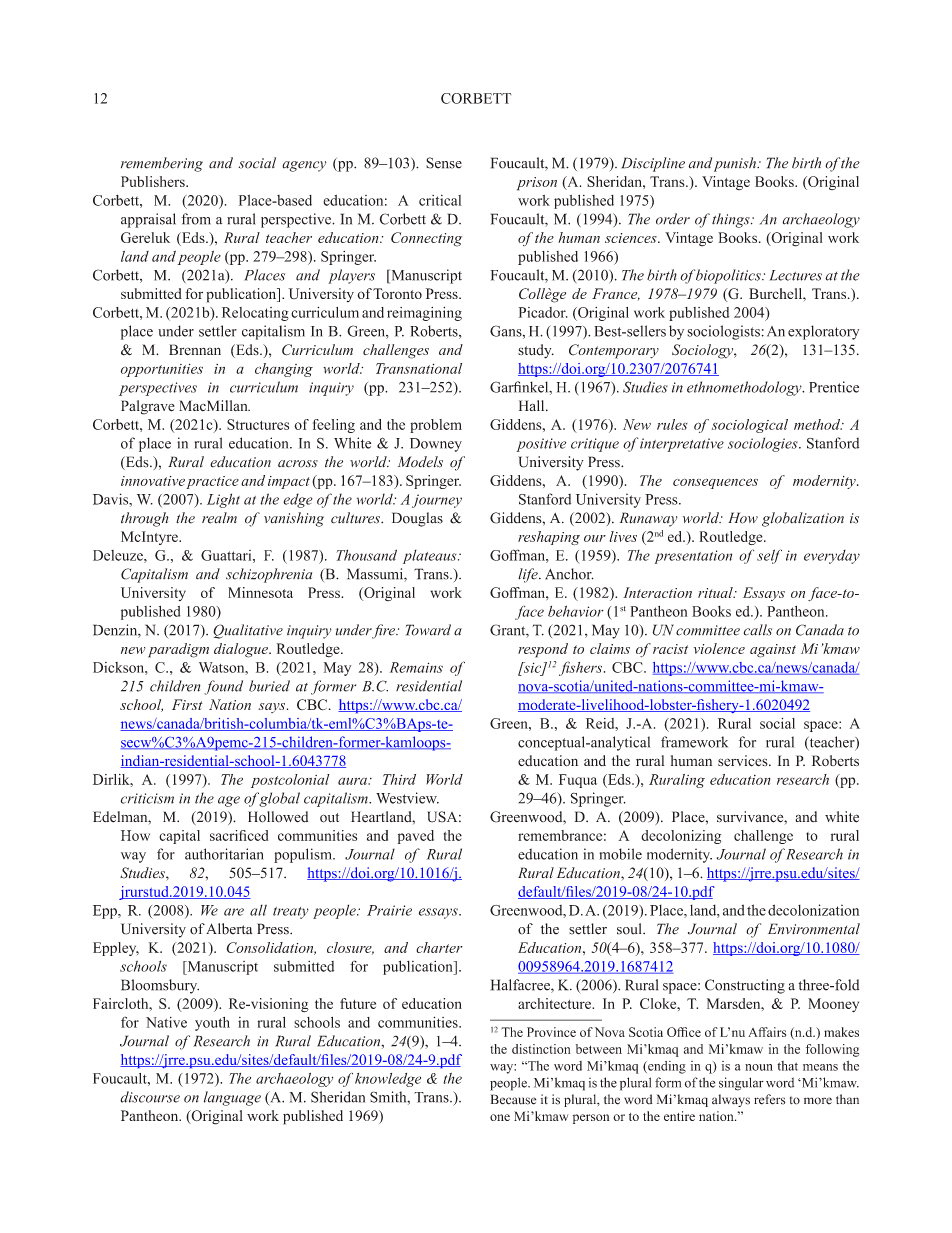 This screenshot has height=1233, width=952. What do you see at coordinates (736, 164) in the screenshot?
I see `punish` at bounding box center [736, 164].
